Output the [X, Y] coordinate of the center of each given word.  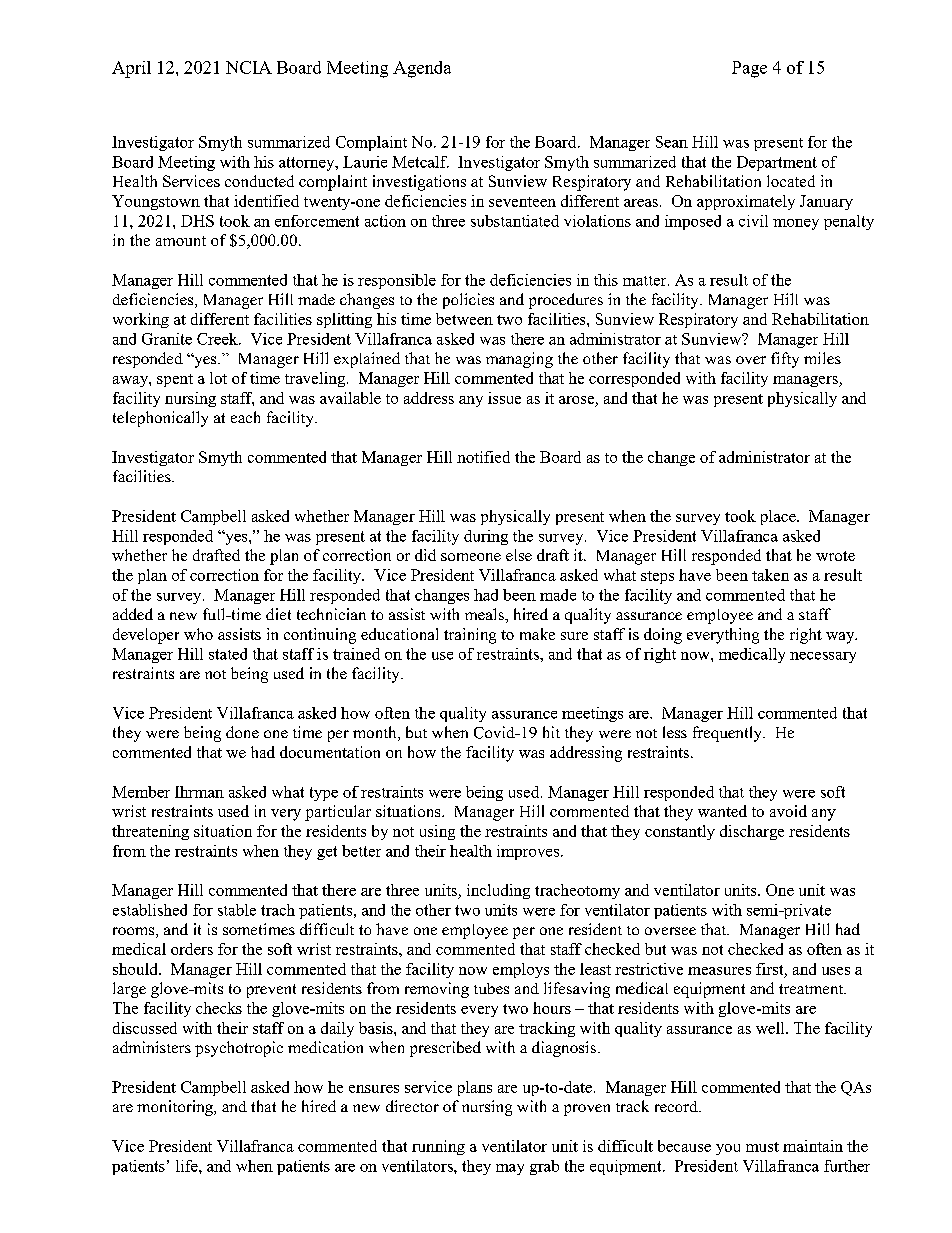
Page [749, 69]
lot [218, 378]
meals [485, 614]
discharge [752, 832]
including [498, 891]
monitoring [176, 1108]
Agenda [422, 69]
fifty [785, 360]
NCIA [249, 67]
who [198, 634]
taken [770, 575]
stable [237, 910]
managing [519, 360]
